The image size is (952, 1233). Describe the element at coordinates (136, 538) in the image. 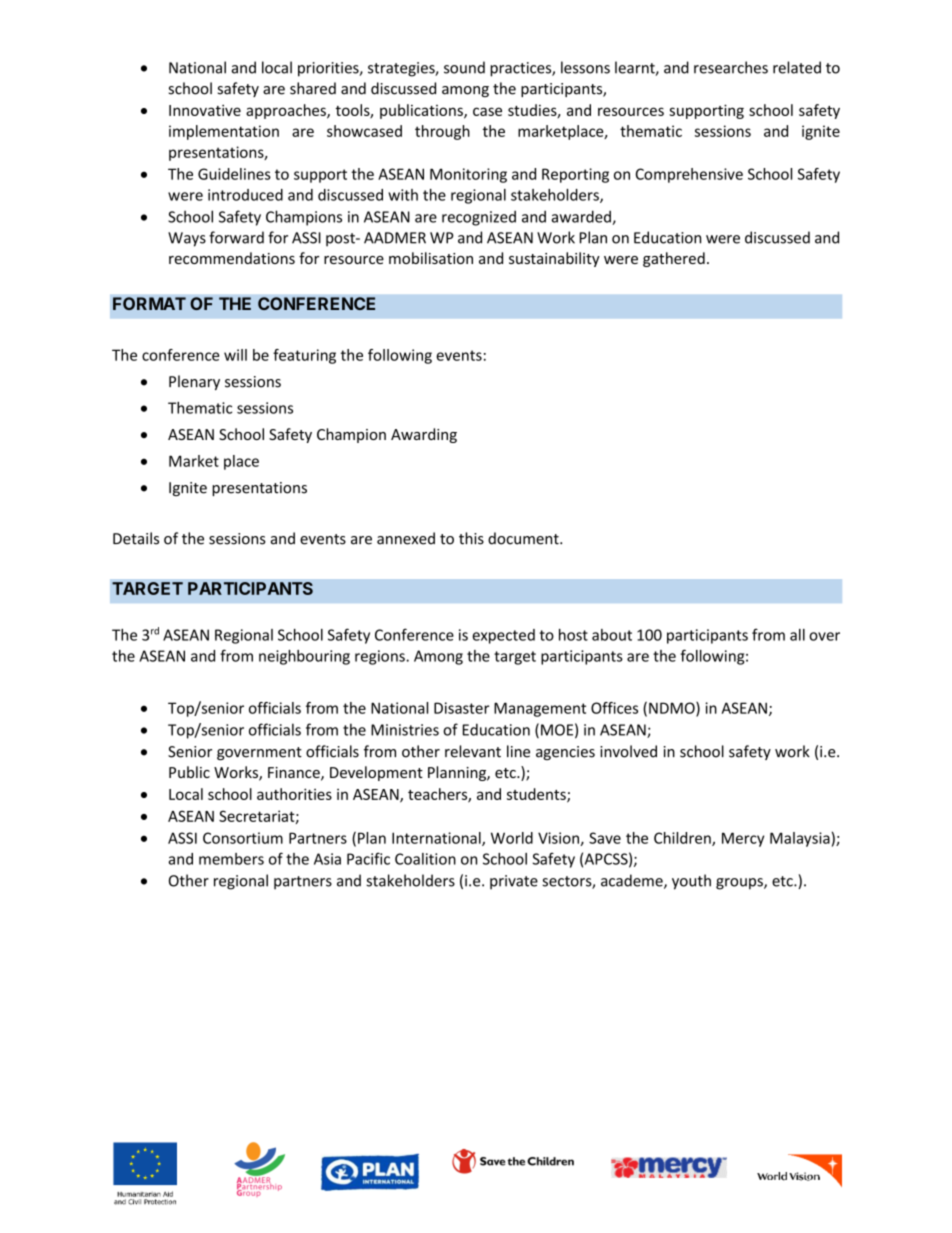

I see `Details` at that location.
